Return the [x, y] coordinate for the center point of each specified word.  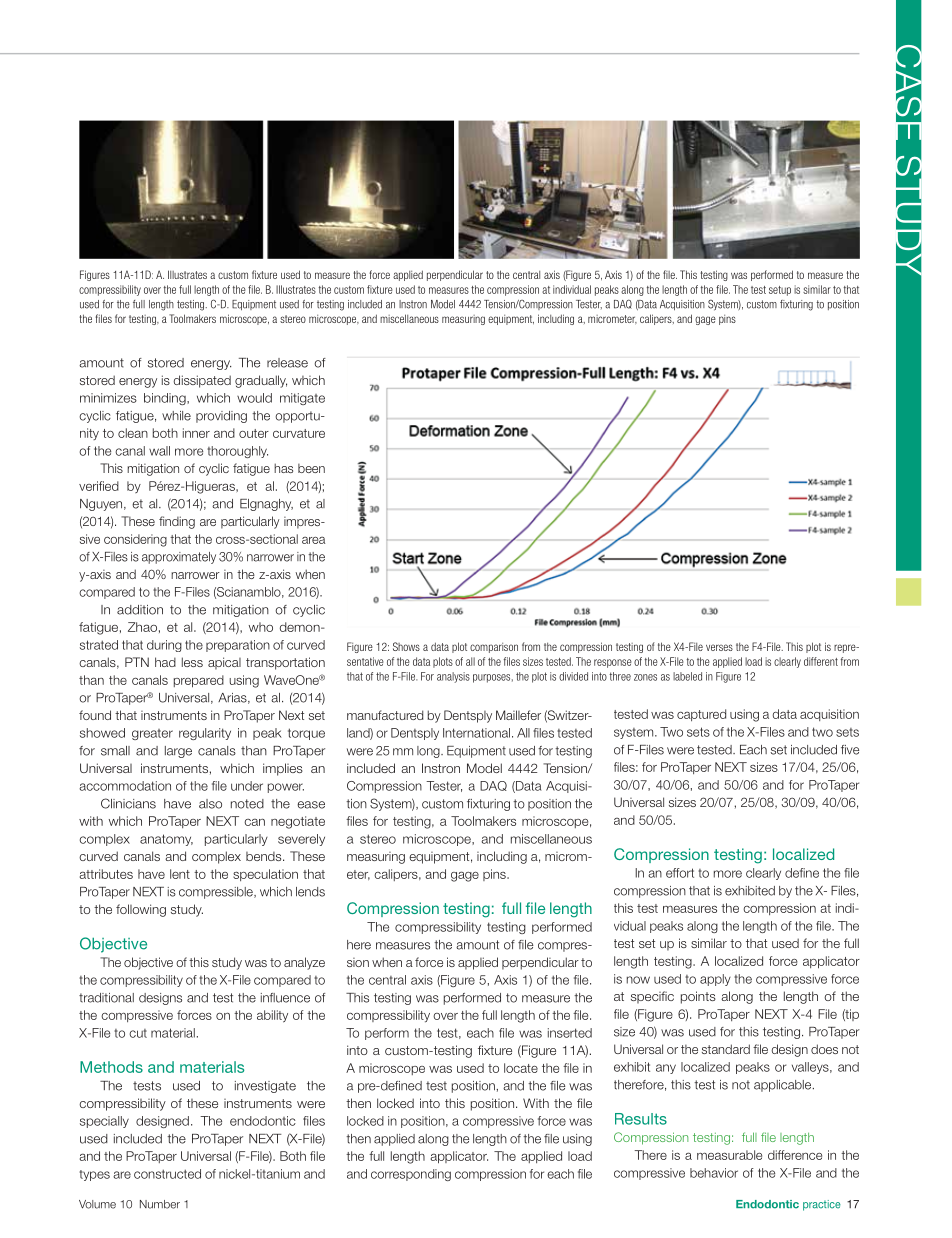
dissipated [202, 381]
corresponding [411, 1175]
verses [719, 647]
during [164, 646]
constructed [167, 1174]
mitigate [302, 399]
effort [680, 873]
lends [310, 892]
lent [180, 874]
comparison [494, 648]
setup [780, 291]
